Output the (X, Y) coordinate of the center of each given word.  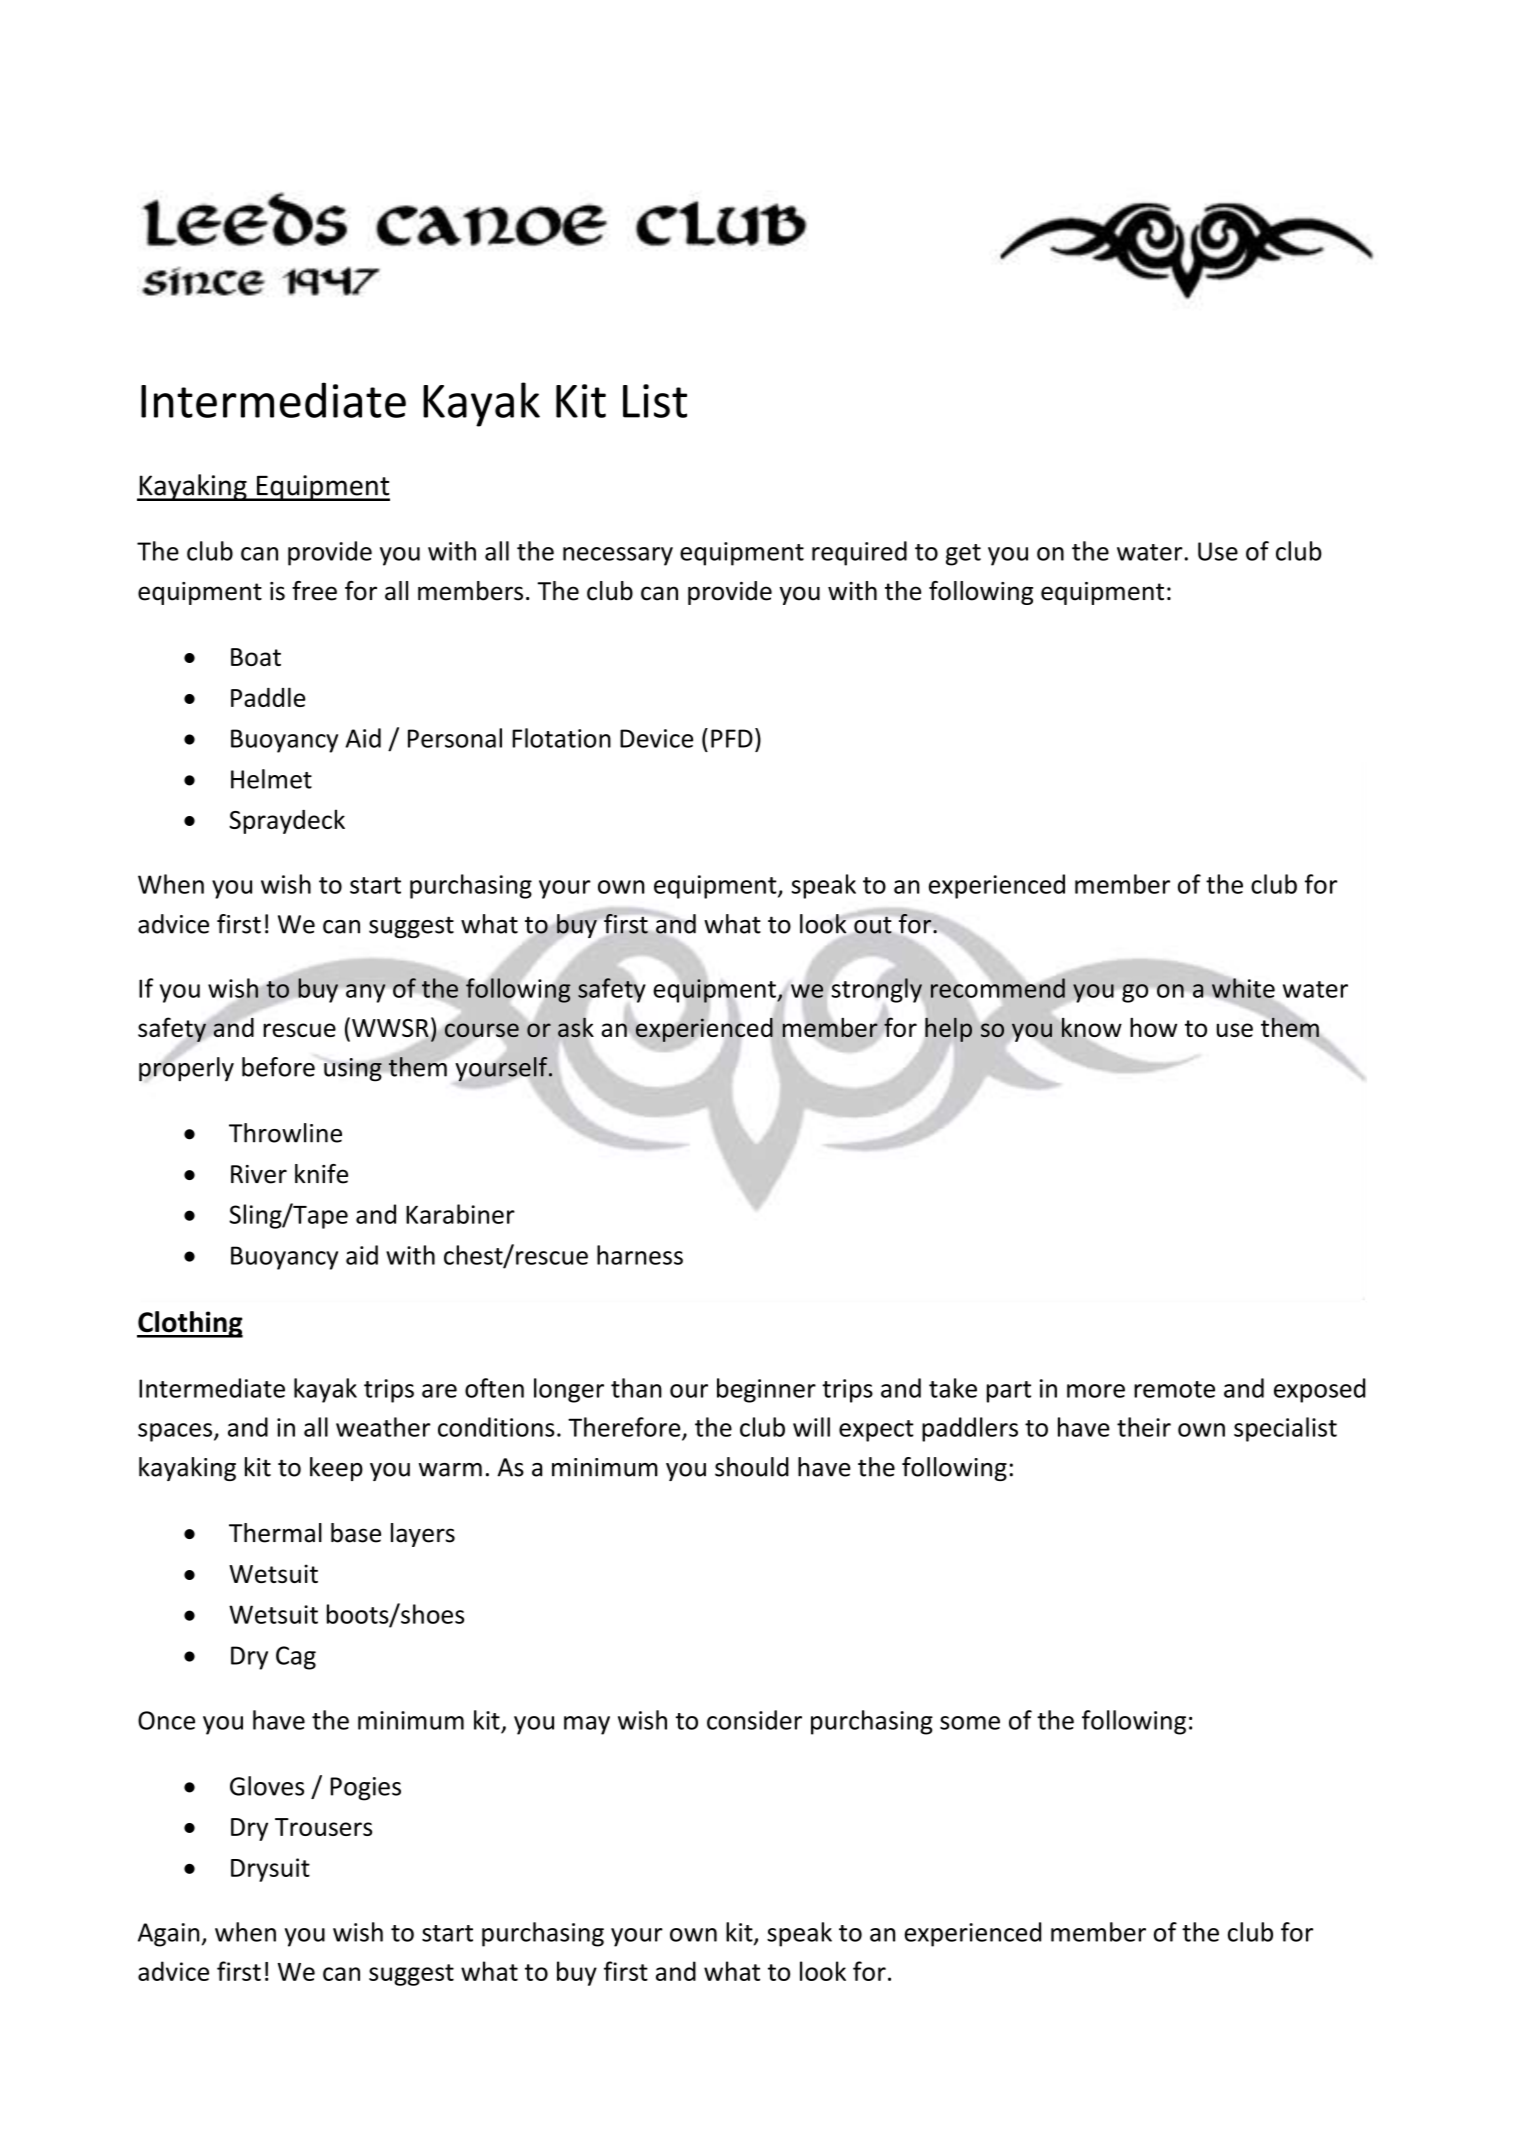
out (872, 925)
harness (640, 1255)
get (963, 555)
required (859, 553)
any (365, 993)
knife (321, 1174)
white (1243, 988)
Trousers (323, 1827)
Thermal (275, 1533)
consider (754, 1720)
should (752, 1467)
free (314, 591)
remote (1174, 1389)
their (1144, 1427)
